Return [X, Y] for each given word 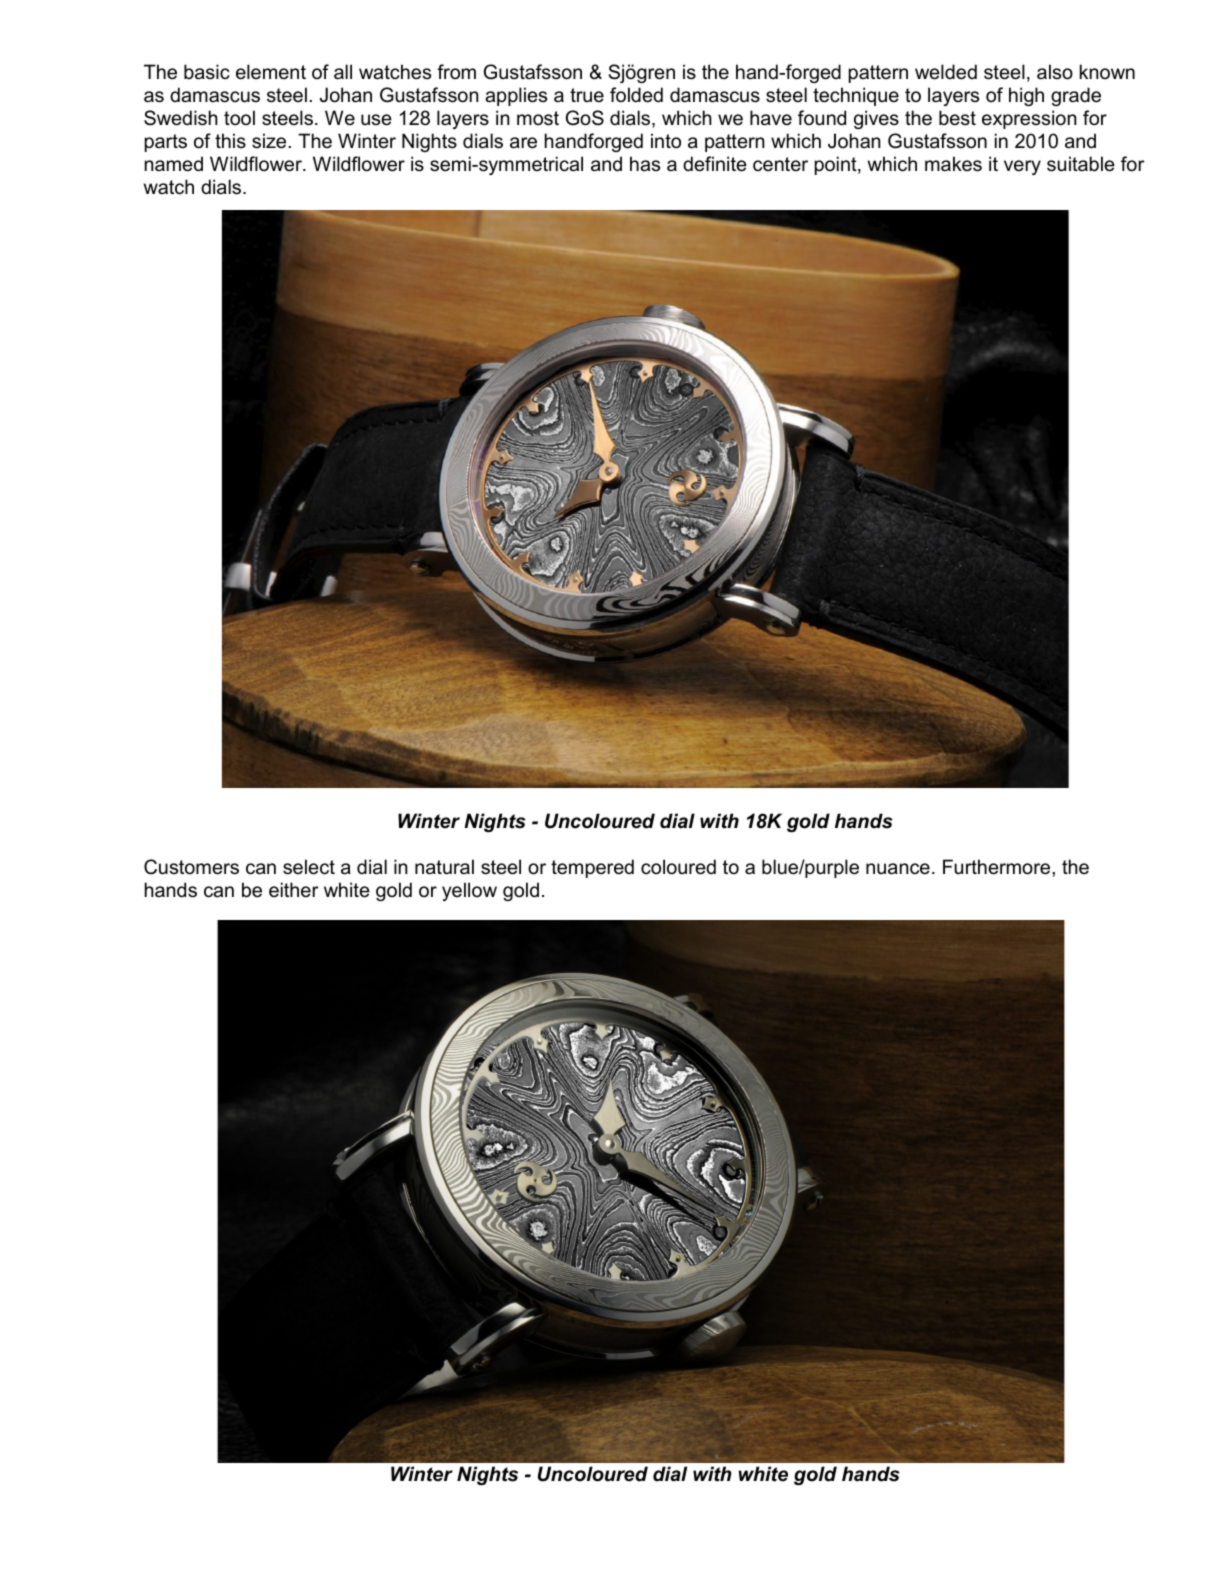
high [1026, 96]
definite [715, 164]
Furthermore [998, 867]
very [1022, 167]
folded [636, 95]
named [174, 164]
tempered [592, 868]
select [309, 867]
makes [953, 164]
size [269, 141]
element [271, 72]
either [294, 890]
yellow [469, 891]
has [645, 164]
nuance [898, 869]
